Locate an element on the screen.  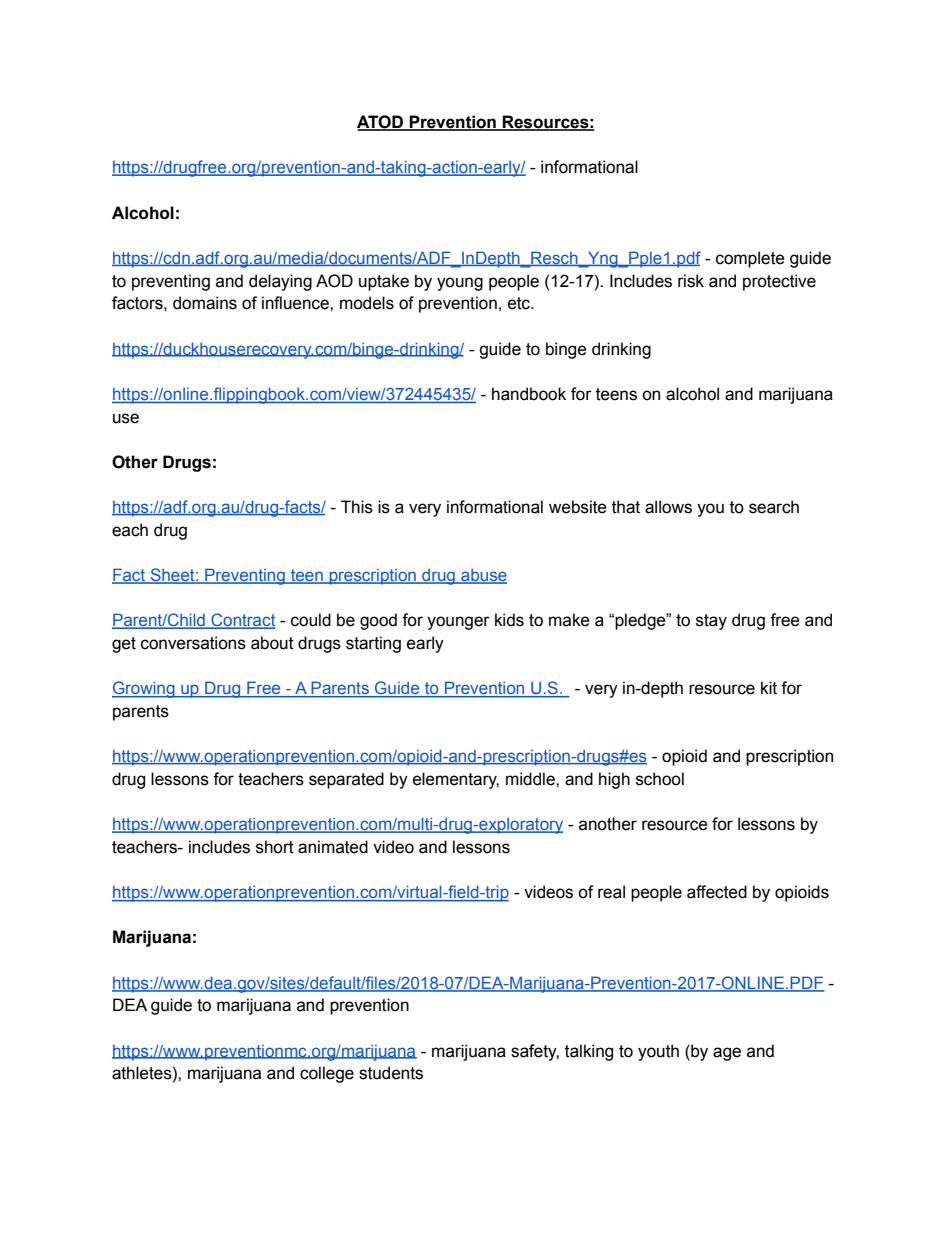
domains is located at coordinates (205, 303).
